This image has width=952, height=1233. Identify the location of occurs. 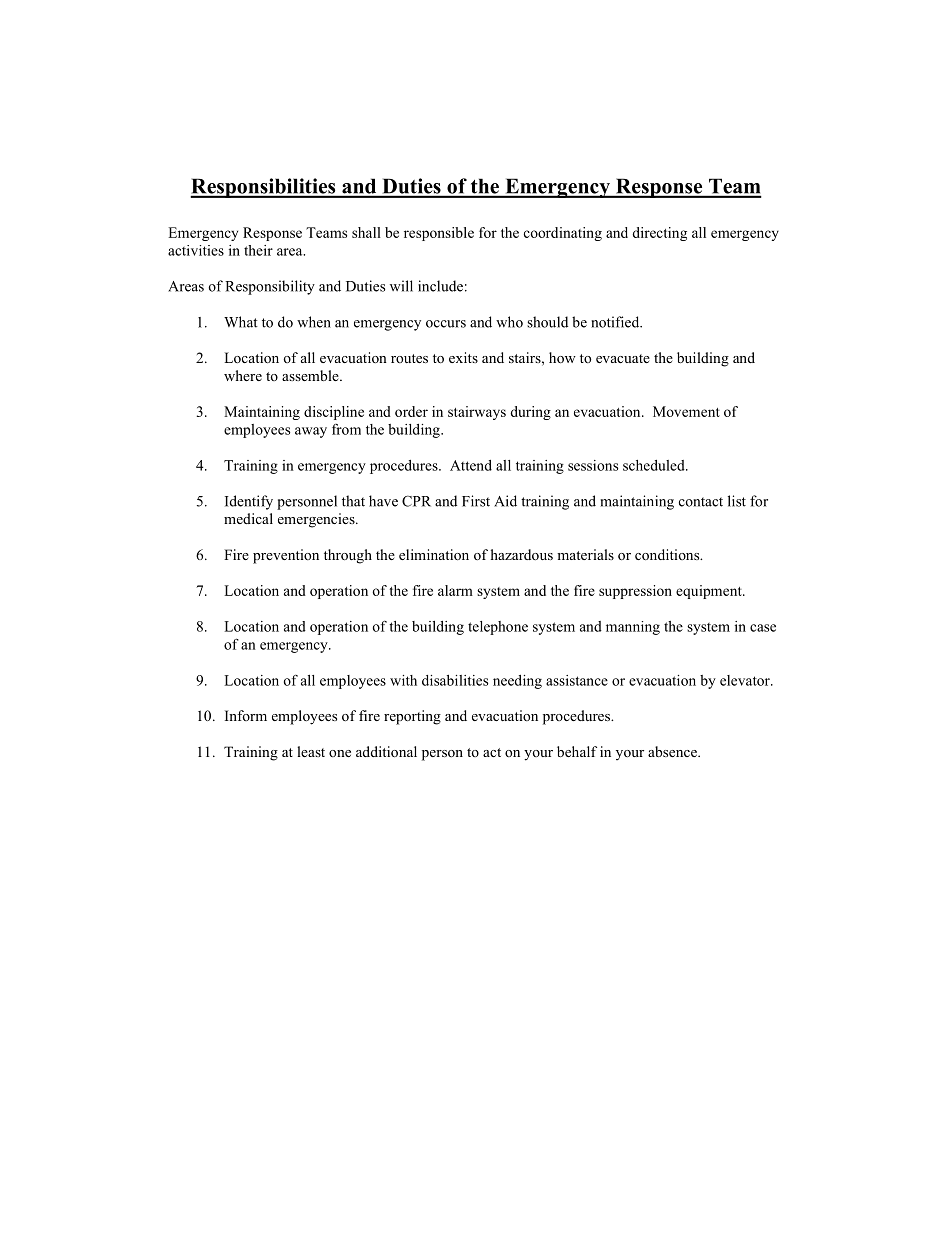
(446, 324).
